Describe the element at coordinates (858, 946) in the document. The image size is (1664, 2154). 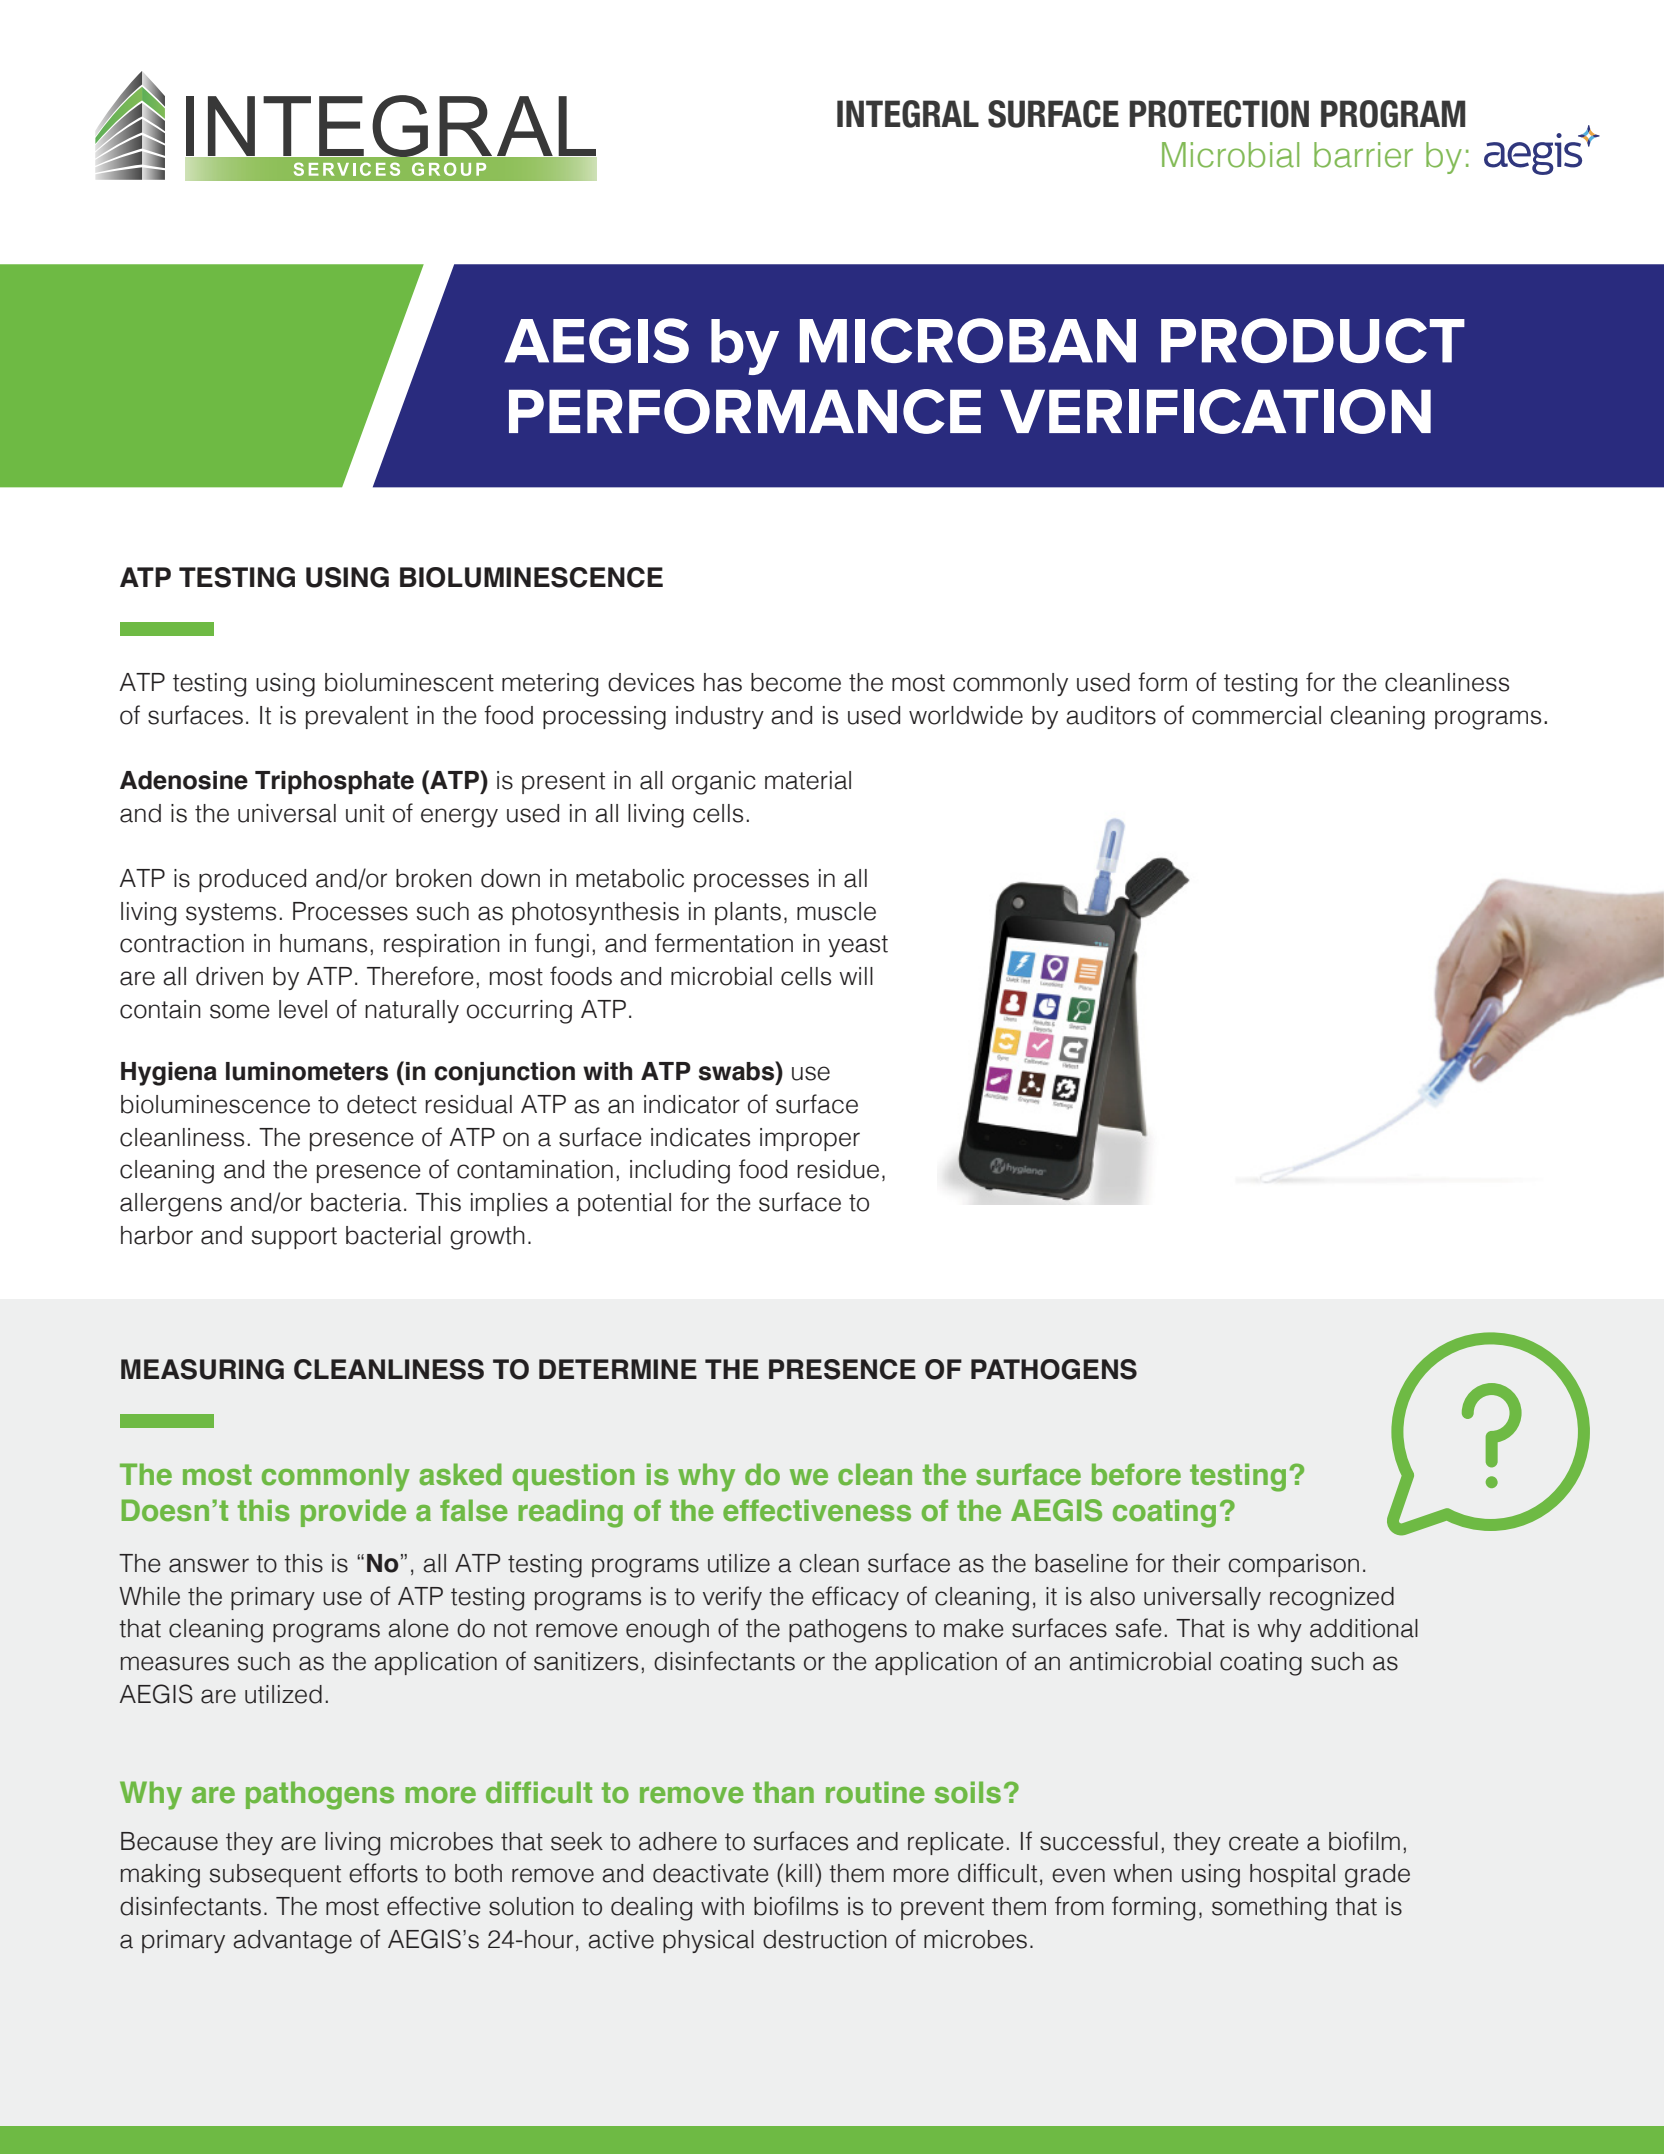
I see `yeast` at that location.
